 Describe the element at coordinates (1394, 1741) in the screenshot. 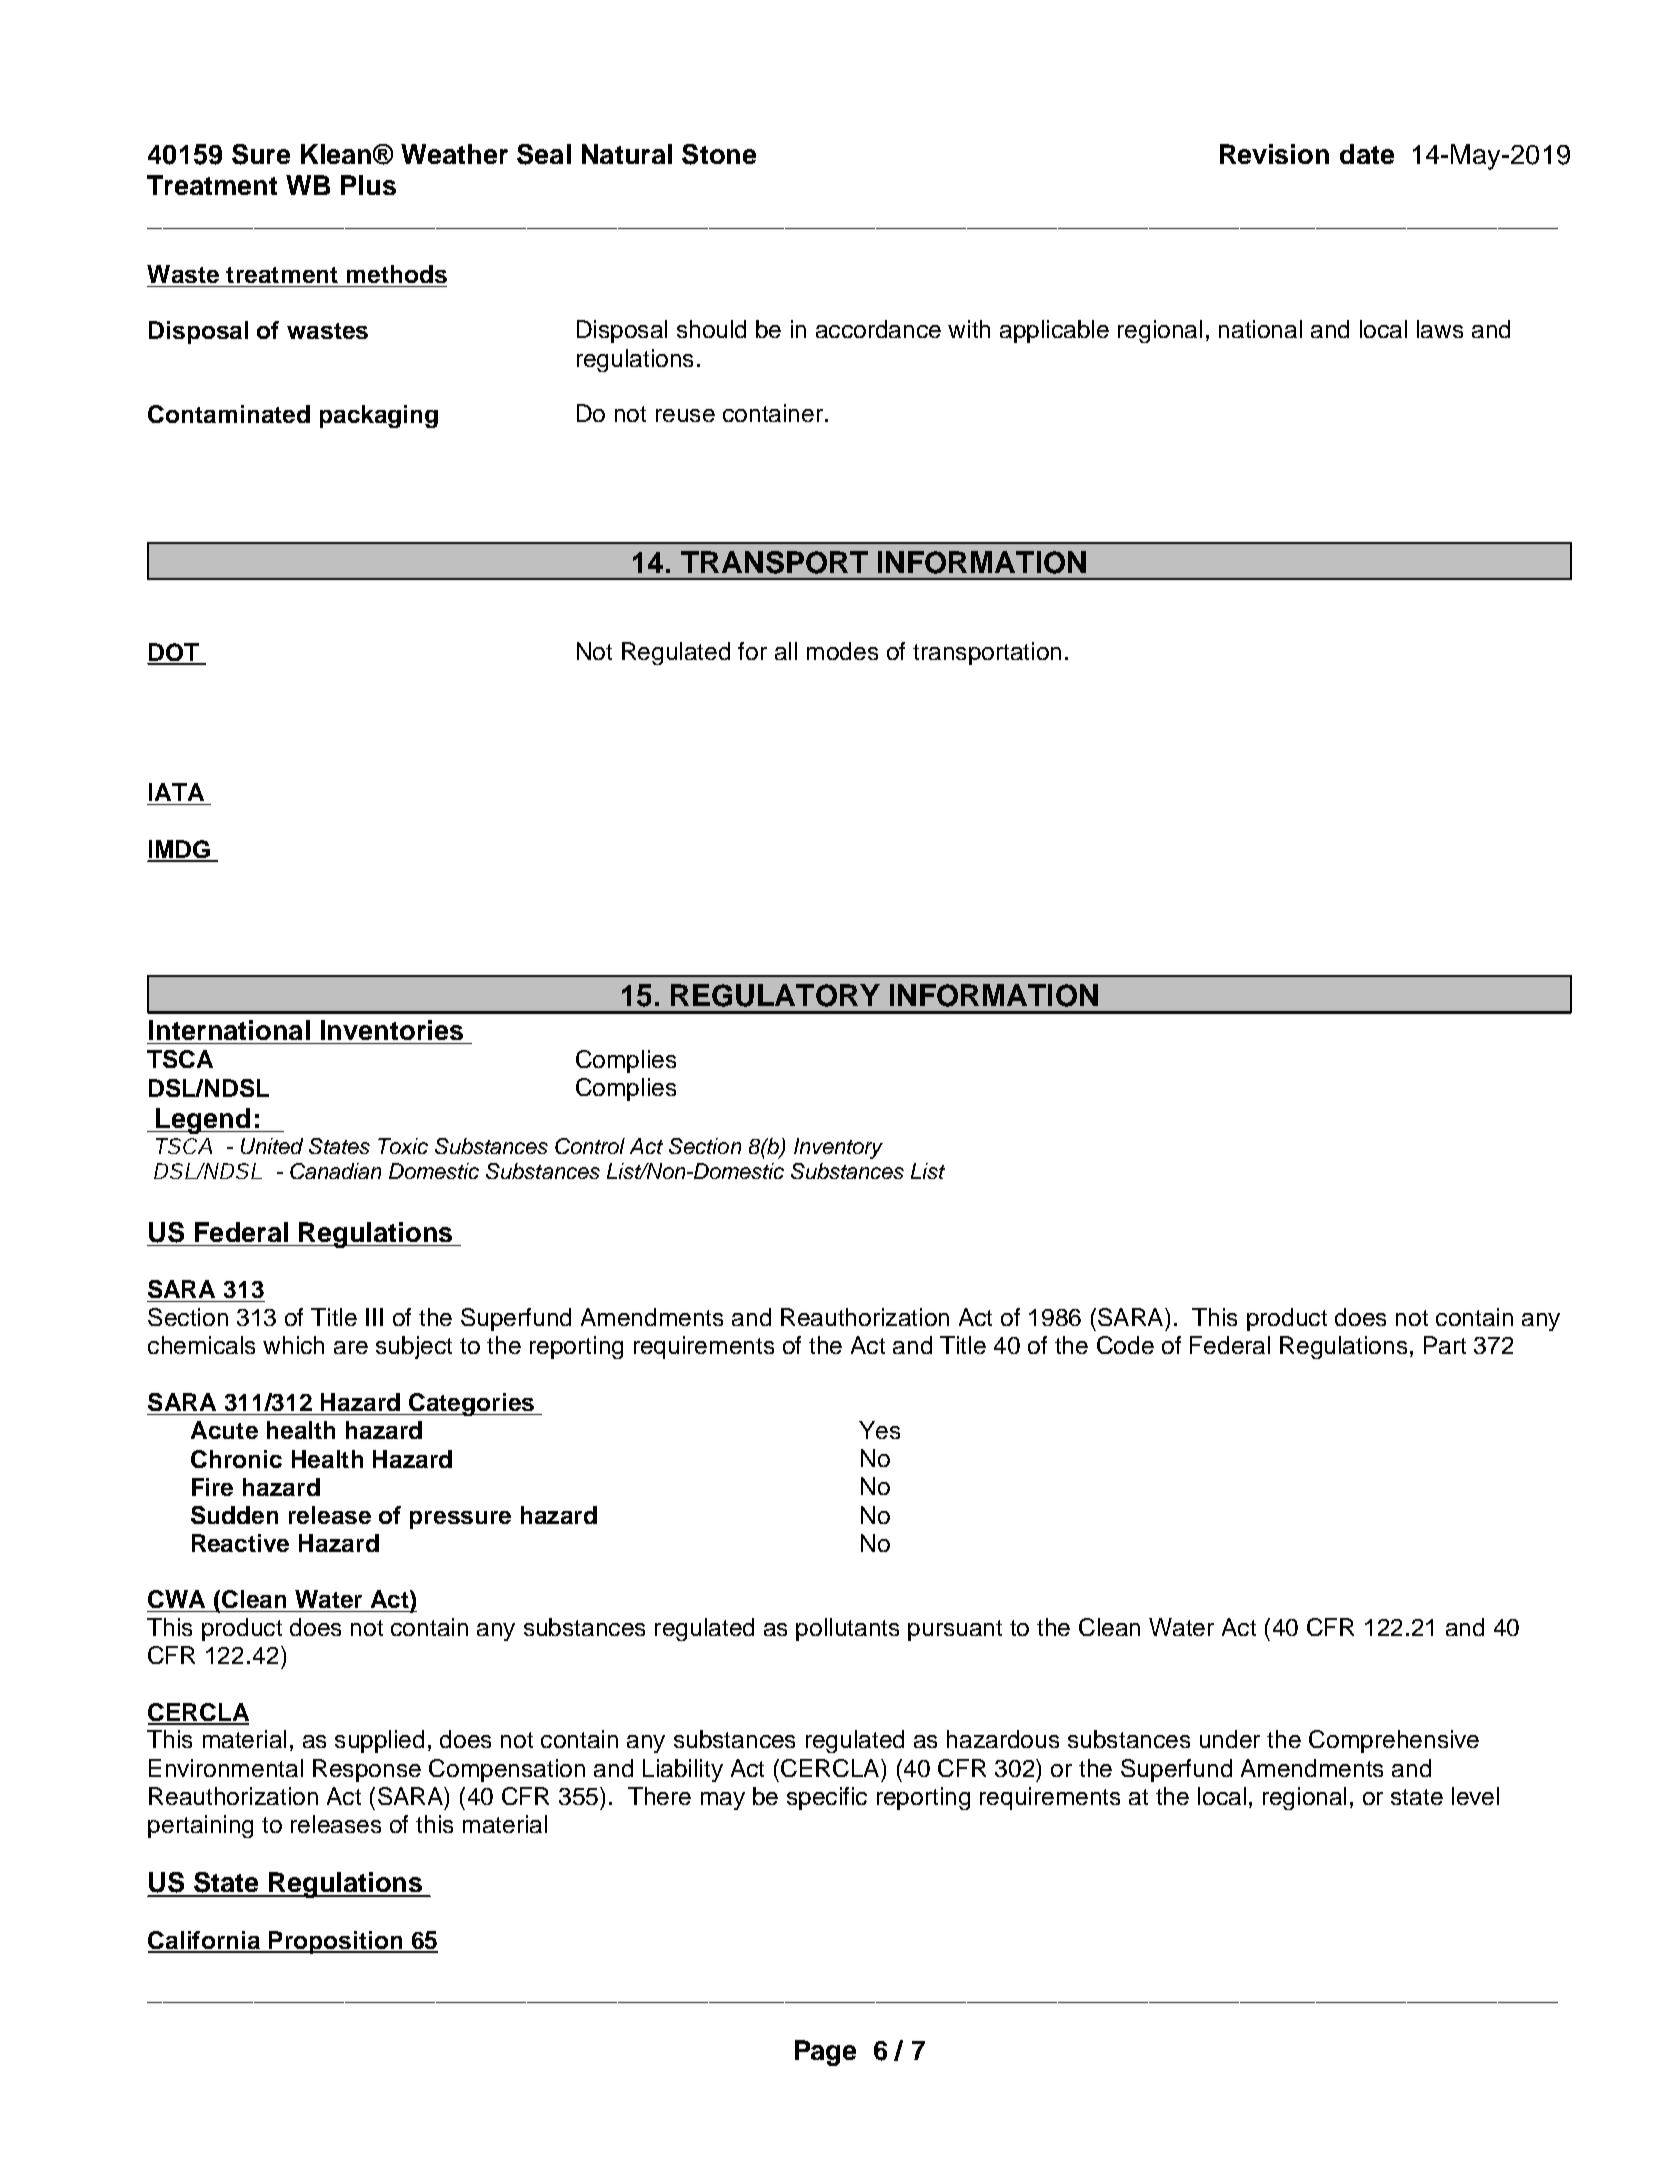

I see `Comprehensive` at that location.
